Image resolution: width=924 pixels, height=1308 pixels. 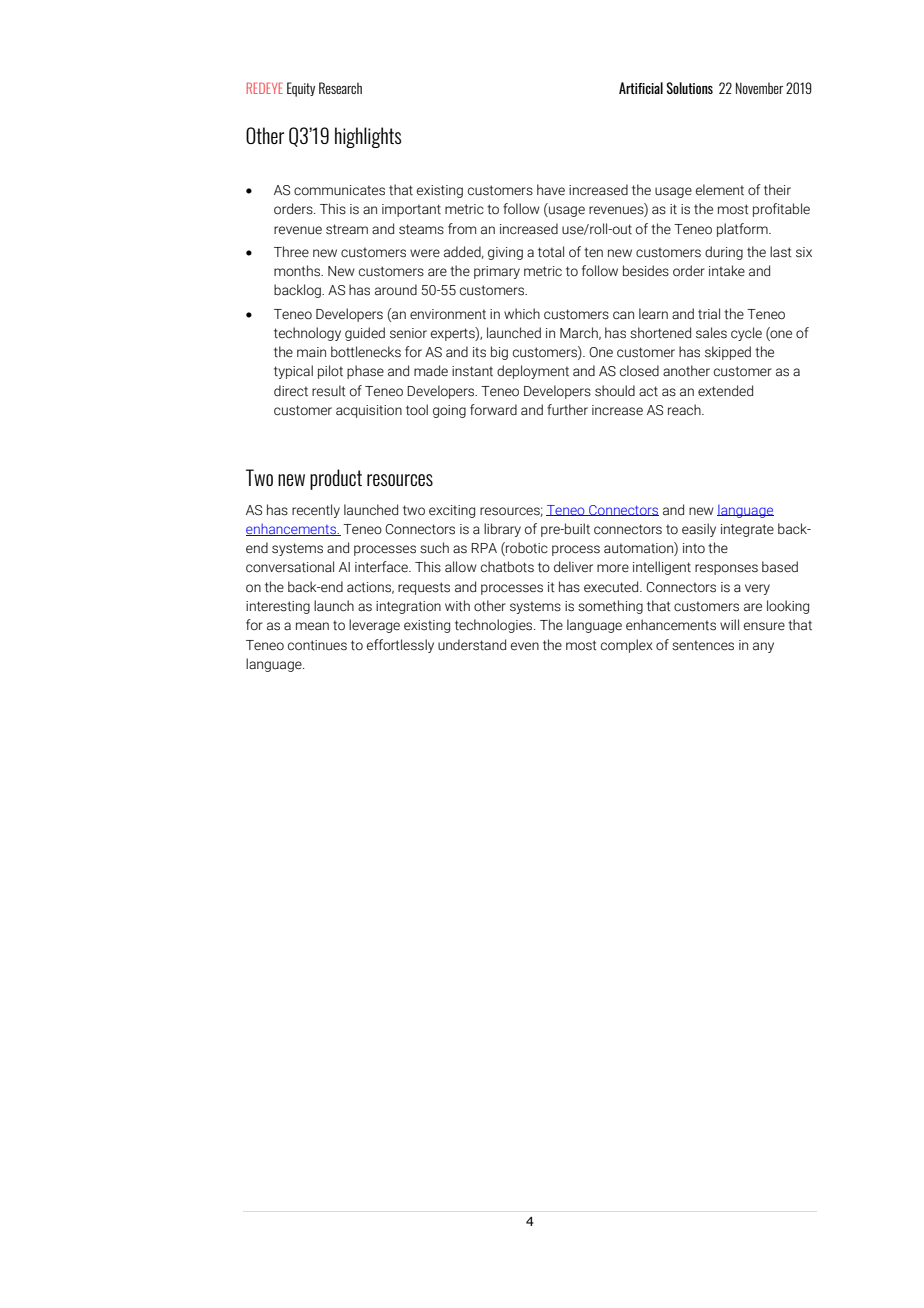 What do you see at coordinates (533, 372) in the image?
I see `deployment` at bounding box center [533, 372].
